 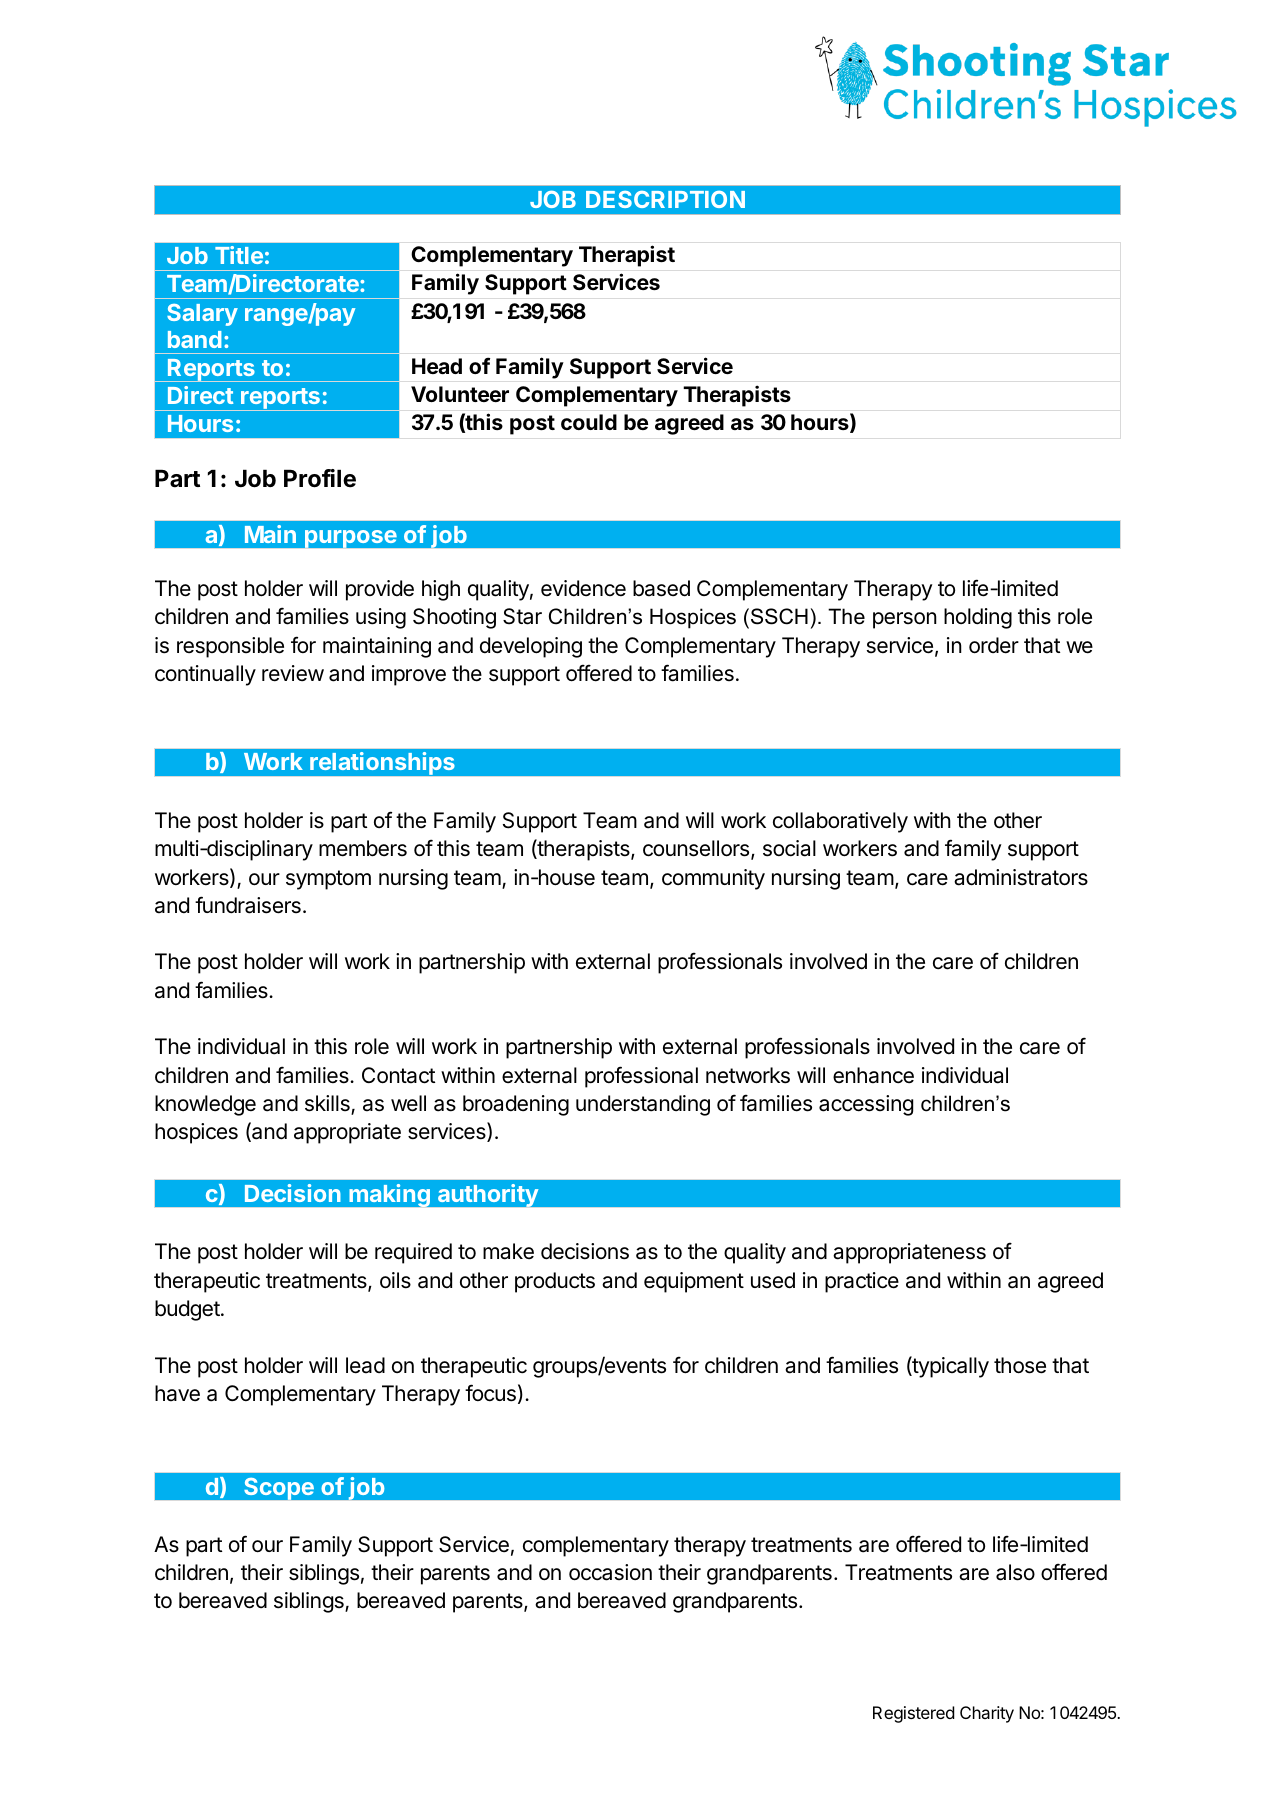 What do you see at coordinates (328, 1104) in the screenshot?
I see `skills` at bounding box center [328, 1104].
